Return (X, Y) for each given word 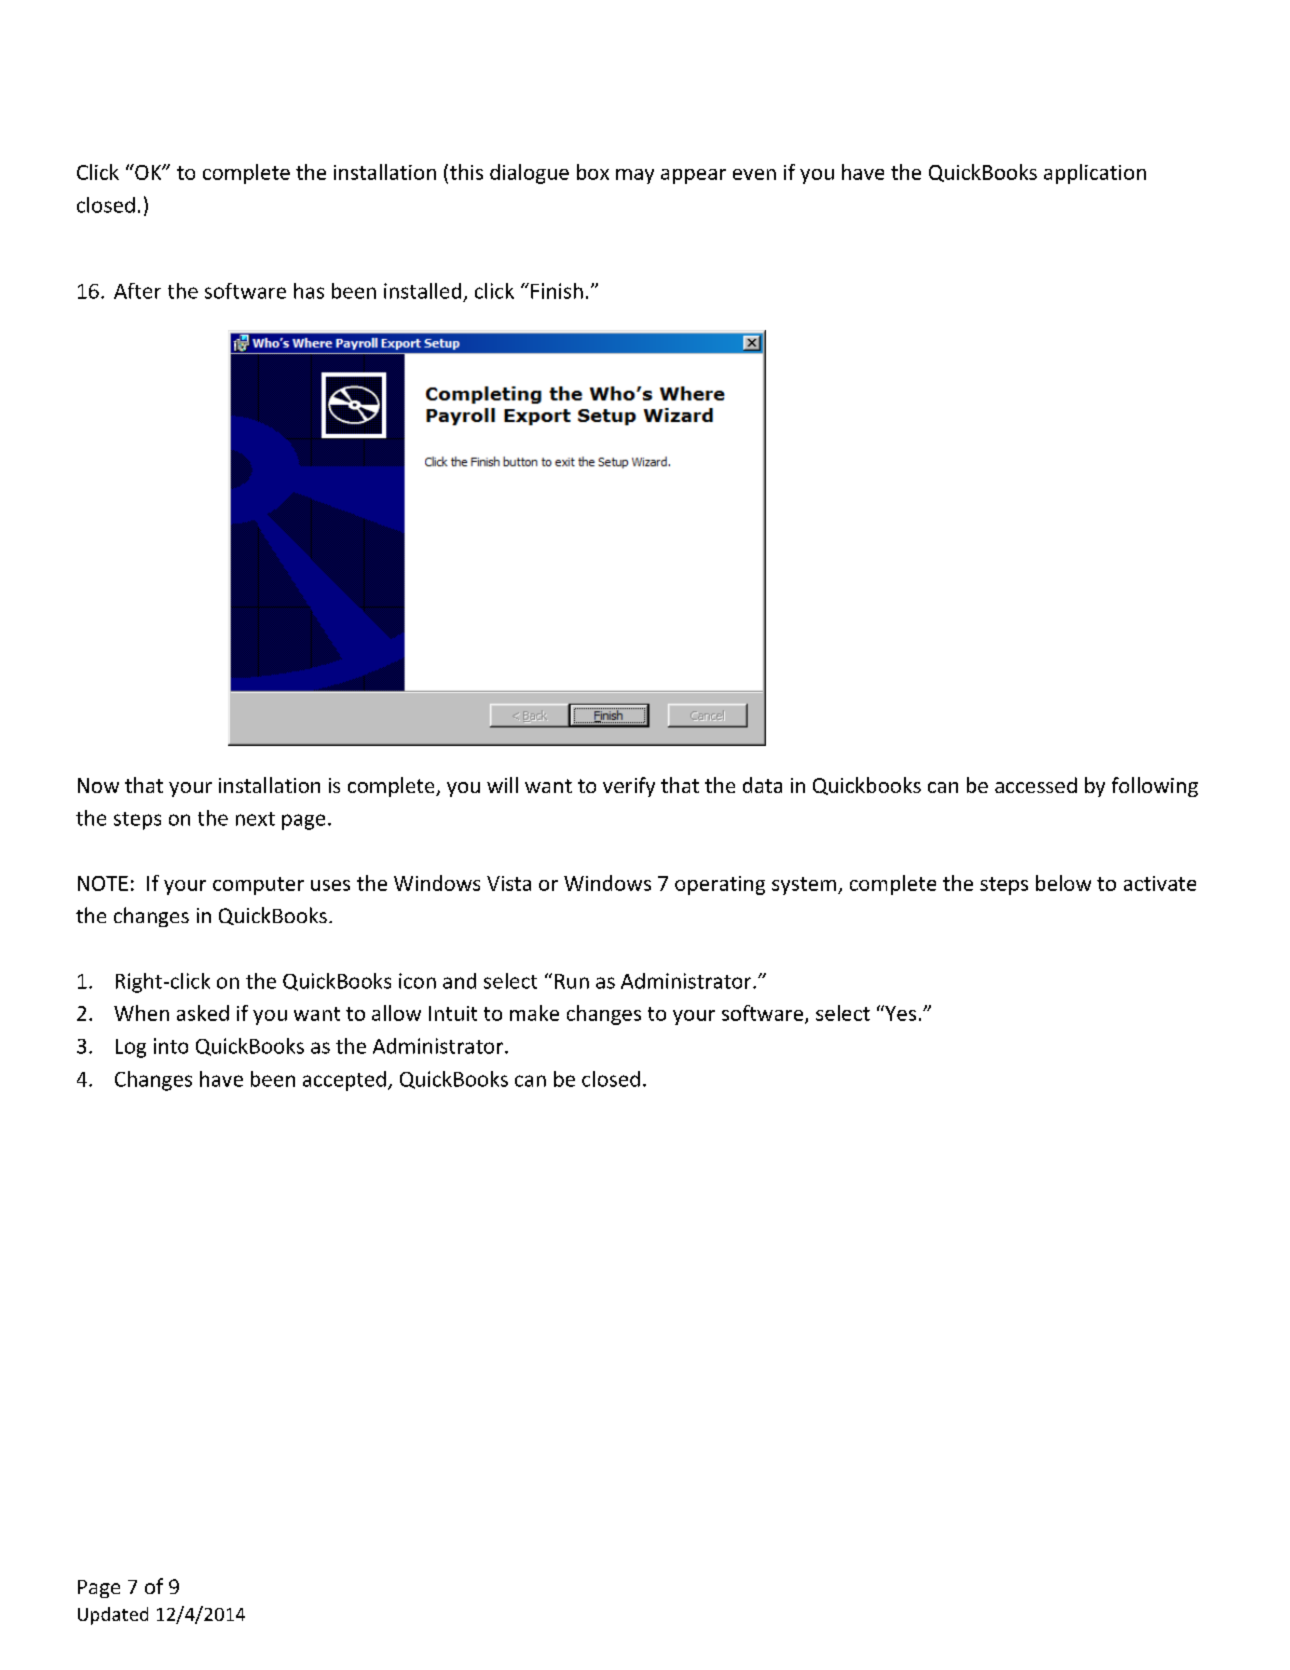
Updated (113, 1616)
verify (629, 787)
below (1063, 883)
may (635, 176)
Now (98, 785)
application (1095, 174)
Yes (899, 1013)
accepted (344, 1081)
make (534, 1013)
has (309, 291)
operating (720, 885)
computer (258, 886)
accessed (1036, 785)
